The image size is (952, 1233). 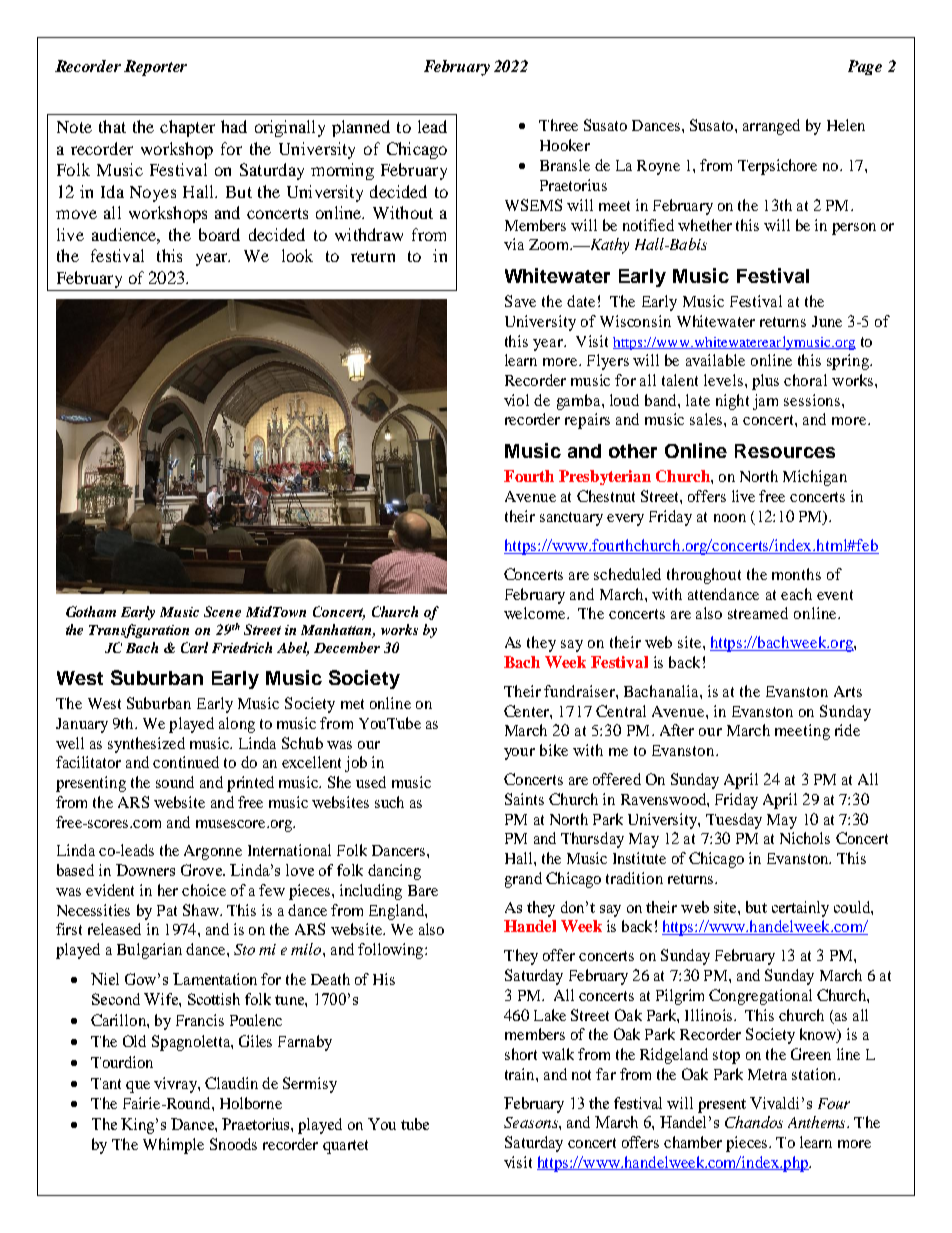 I want to click on welcome, so click(x=536, y=613).
